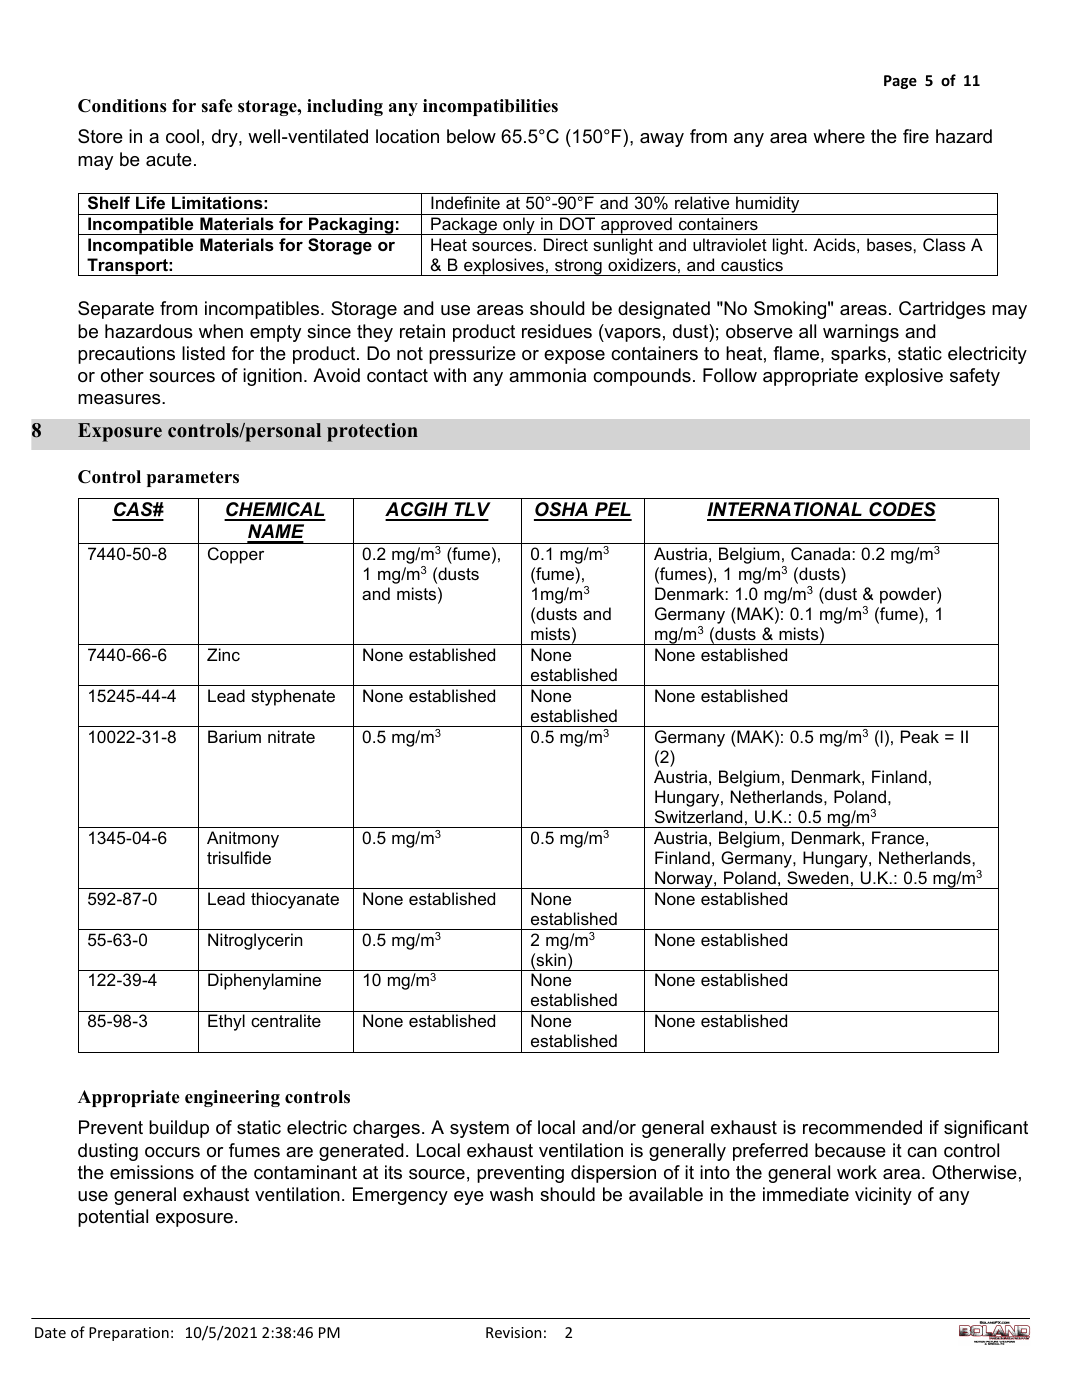 The width and height of the image is (1065, 1378). Describe the element at coordinates (858, 355) in the image. I see `sparks` at that location.
